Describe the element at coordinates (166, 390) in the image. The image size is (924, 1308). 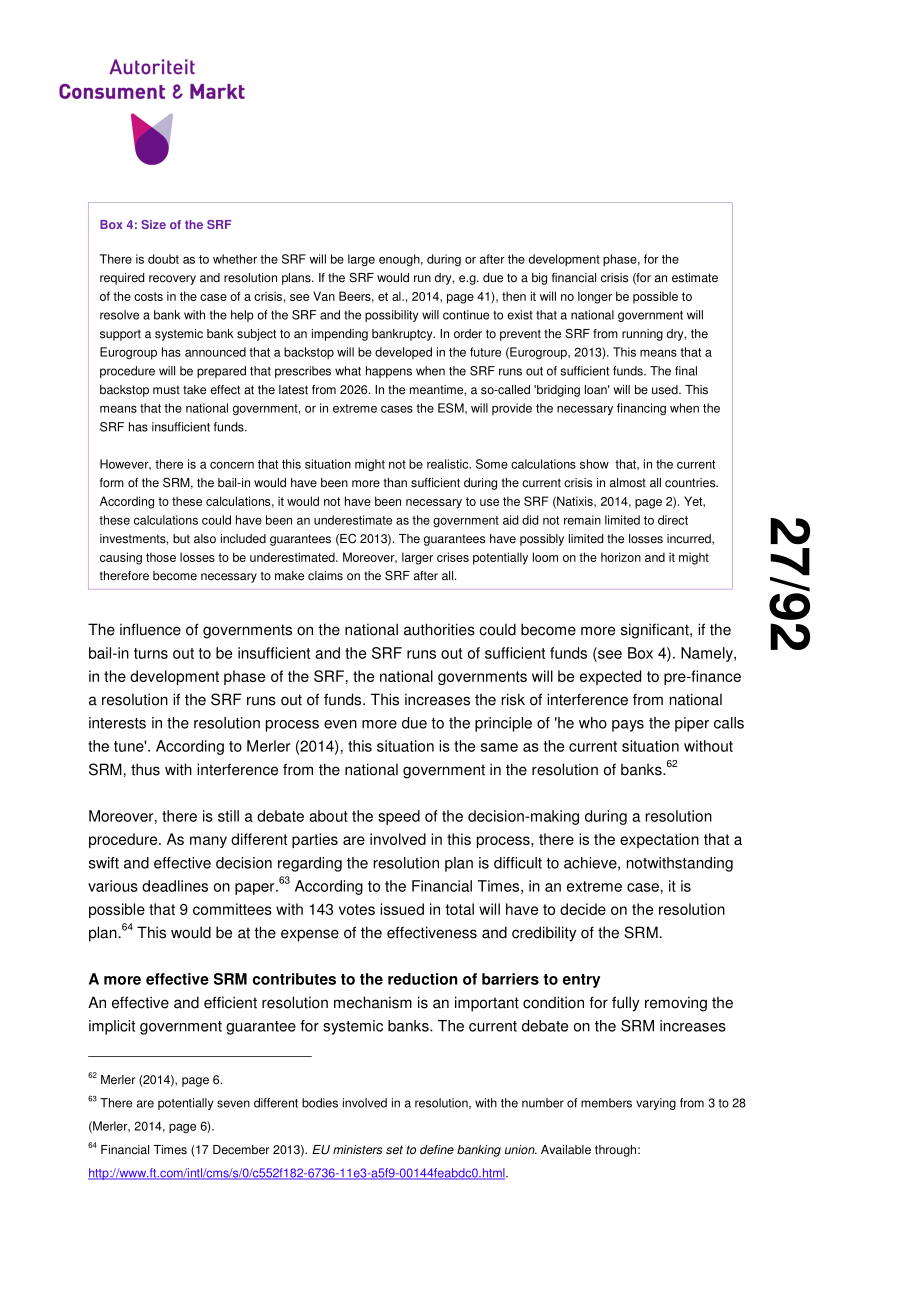
I see `must` at that location.
